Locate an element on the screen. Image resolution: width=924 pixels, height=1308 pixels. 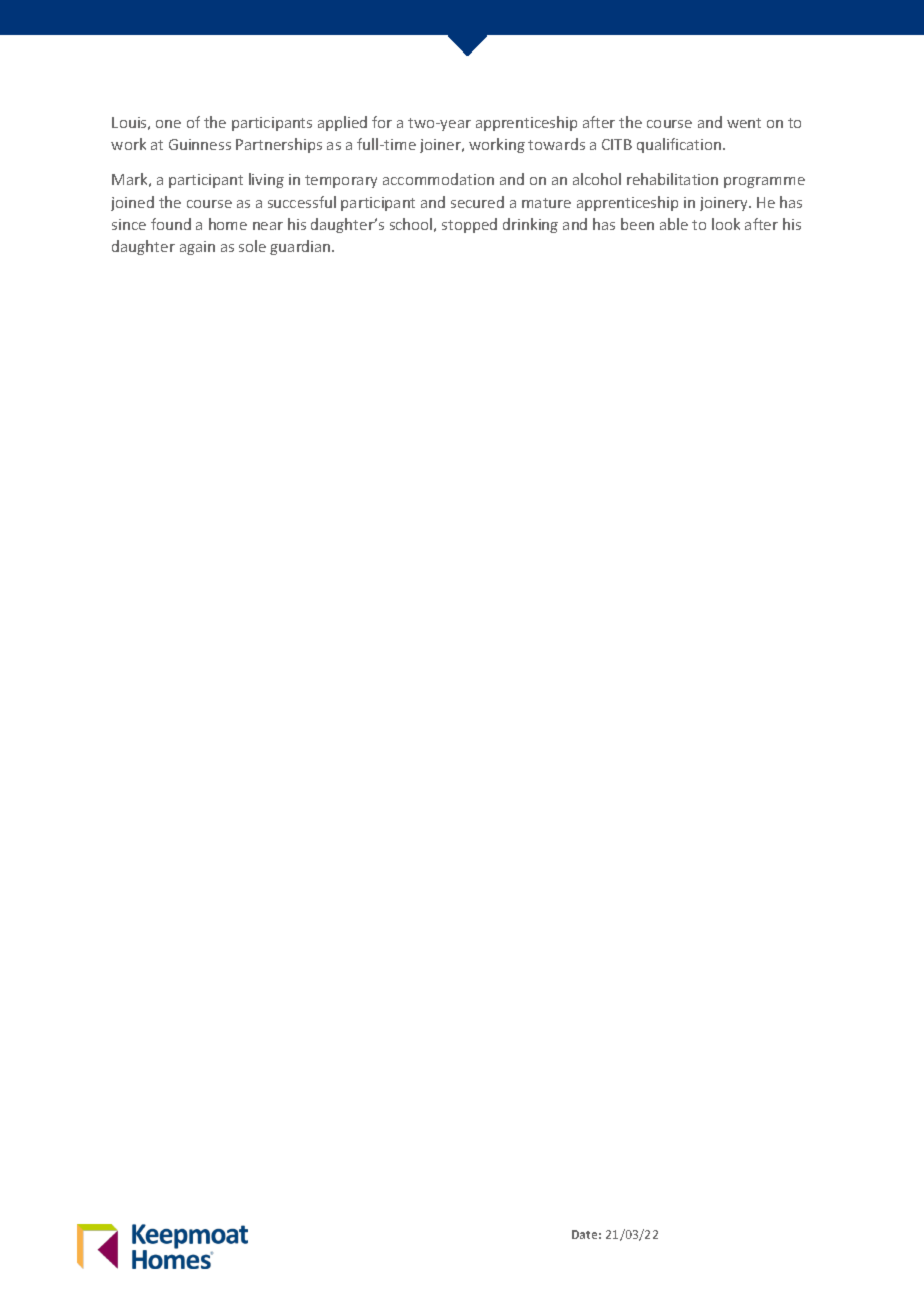
accommodation is located at coordinates (438, 179).
